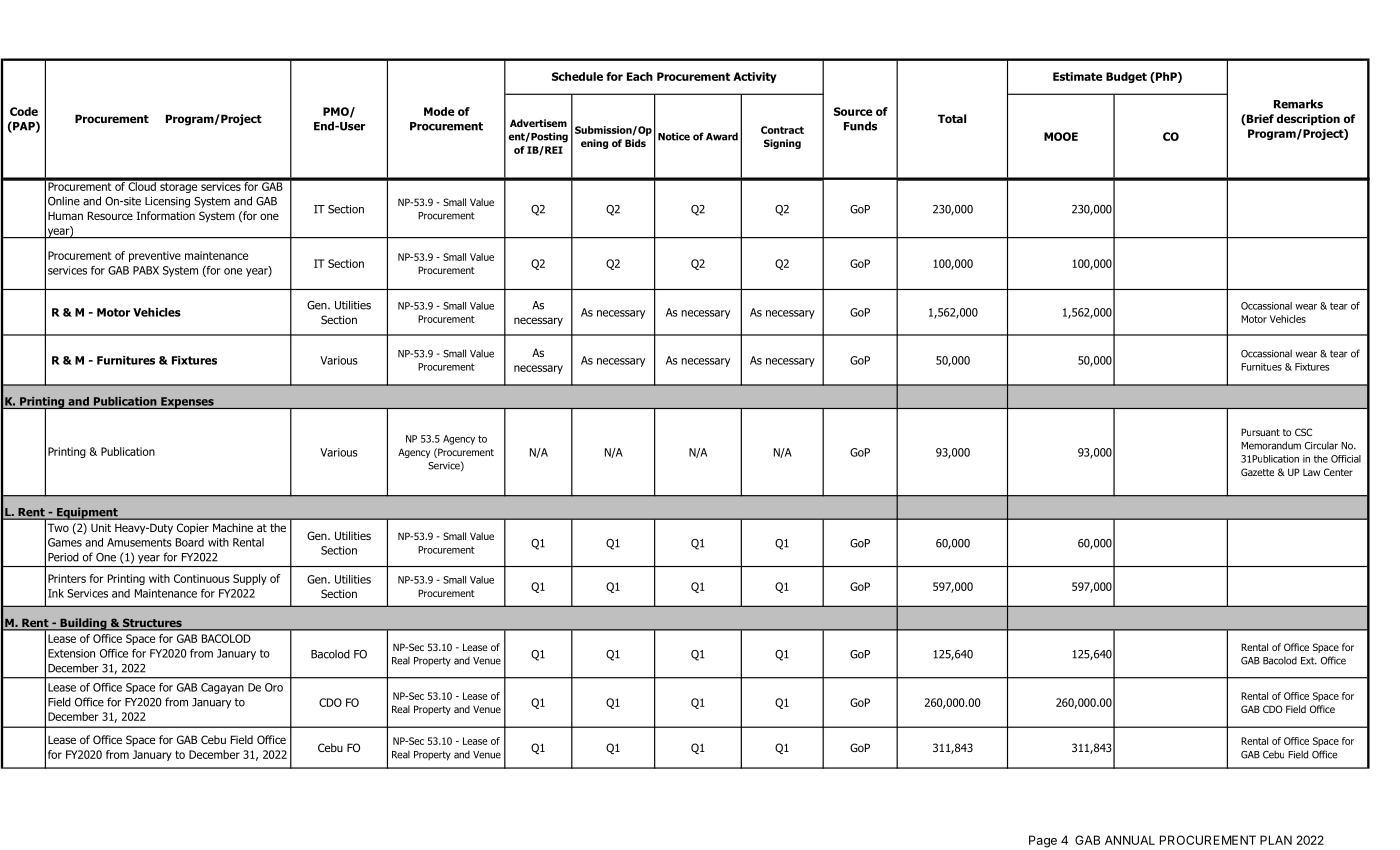 This screenshot has height=850, width=1400. What do you see at coordinates (222, 688) in the screenshot?
I see `Cagayan` at bounding box center [222, 688].
